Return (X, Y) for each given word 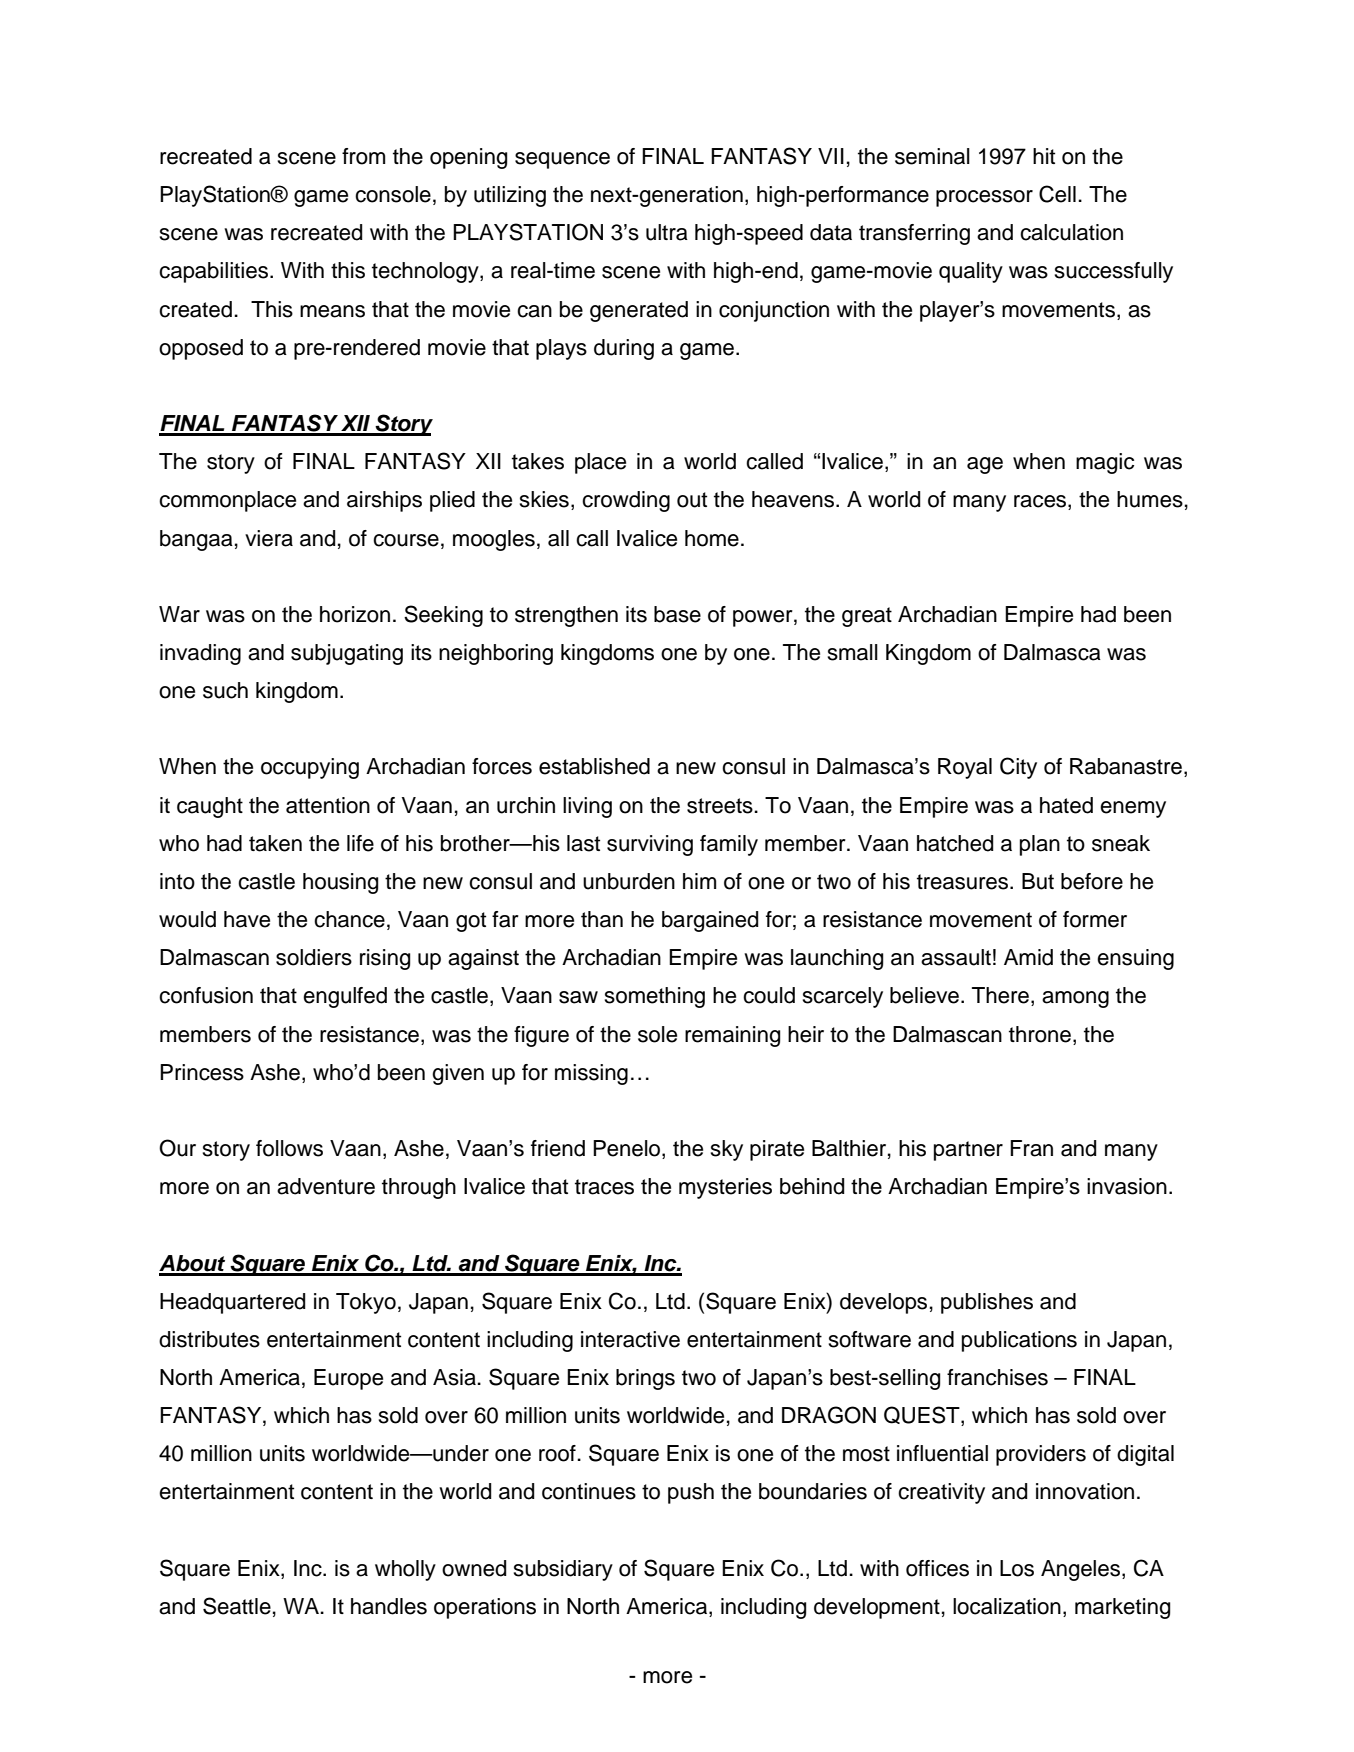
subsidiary (563, 1570)
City (1018, 768)
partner (968, 1151)
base (677, 614)
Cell (1057, 194)
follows (289, 1148)
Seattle (237, 1606)
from (363, 156)
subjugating (347, 654)
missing (591, 1074)
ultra (667, 232)
